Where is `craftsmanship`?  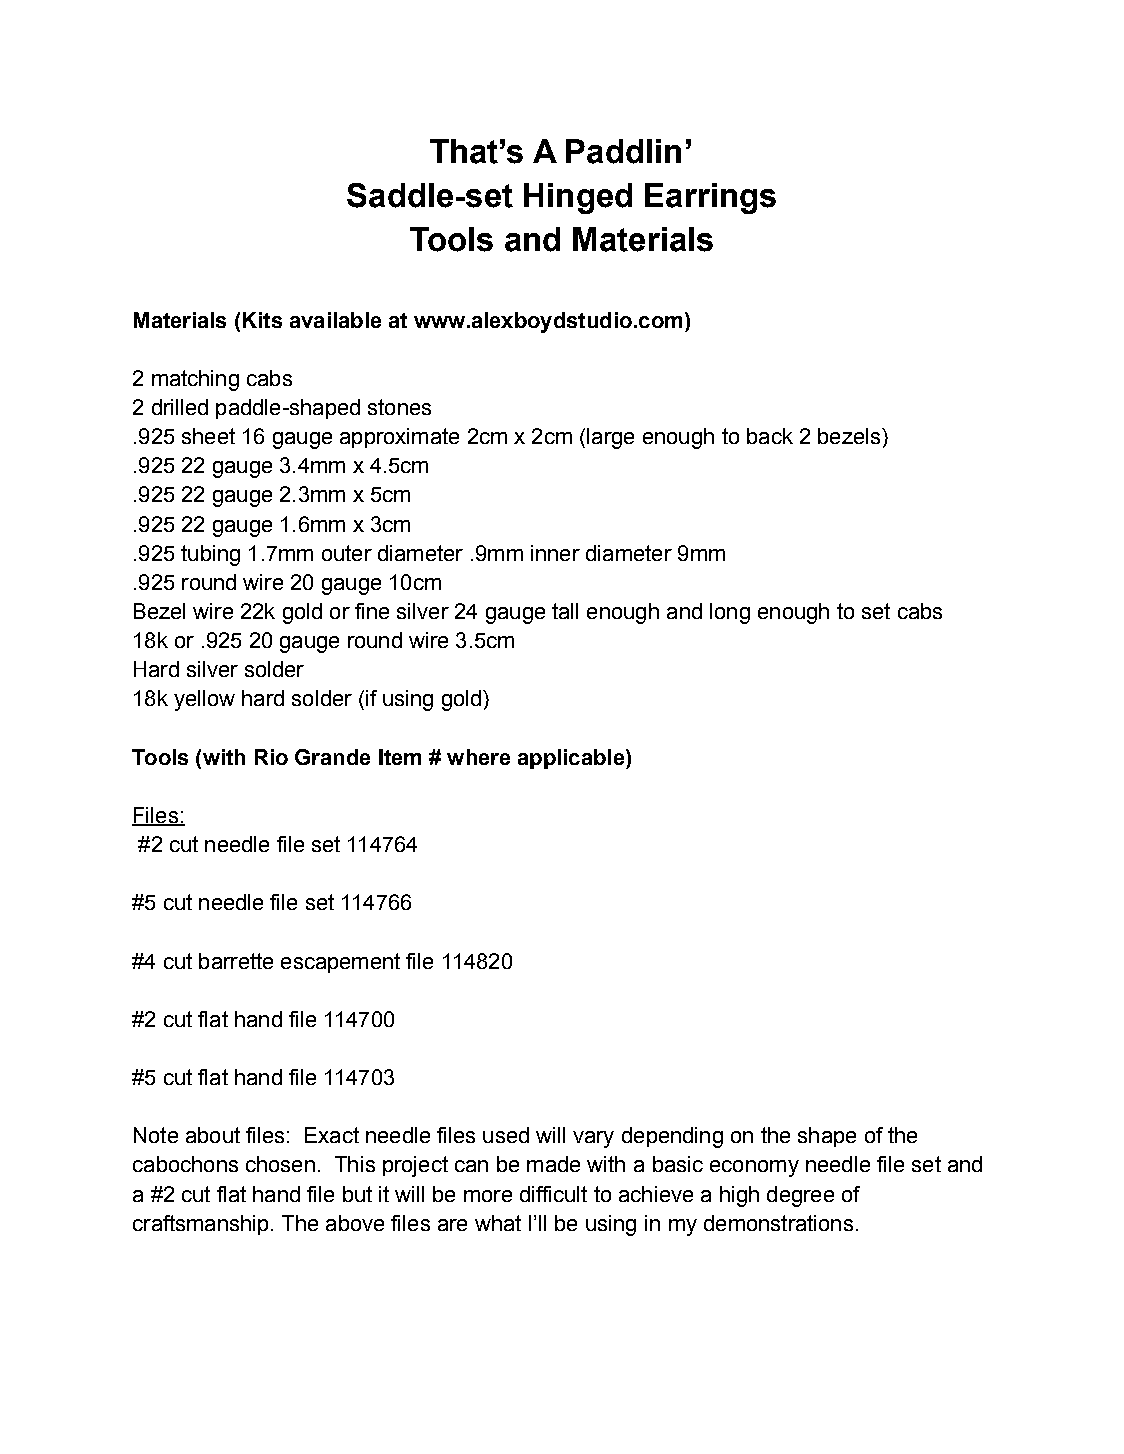 craftsmanship is located at coordinates (200, 1225).
